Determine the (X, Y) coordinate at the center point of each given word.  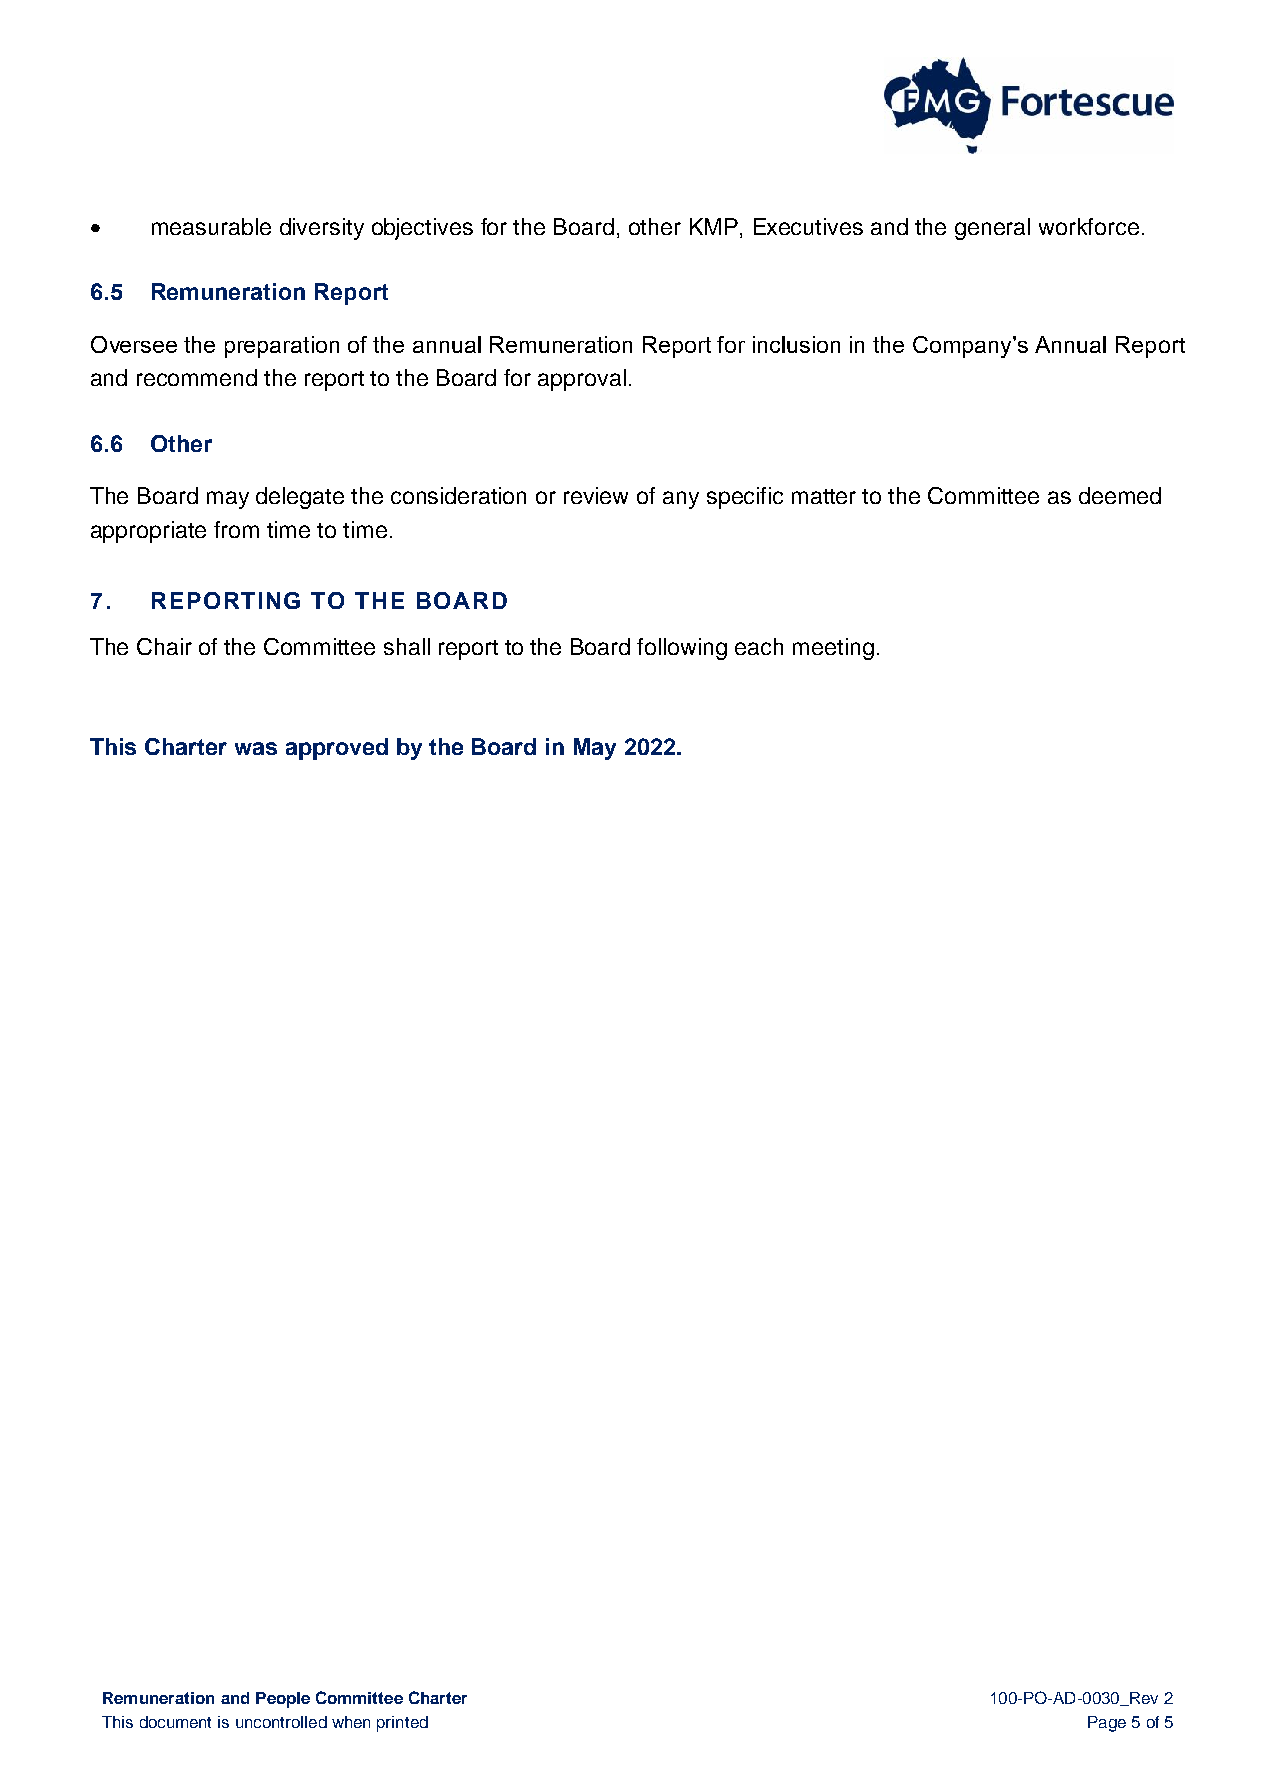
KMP (714, 226)
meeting (833, 649)
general (992, 229)
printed (402, 1724)
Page (1107, 1724)
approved (337, 749)
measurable (211, 226)
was (256, 748)
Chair (164, 646)
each (759, 646)
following (682, 649)
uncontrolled (281, 1722)
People (283, 1700)
